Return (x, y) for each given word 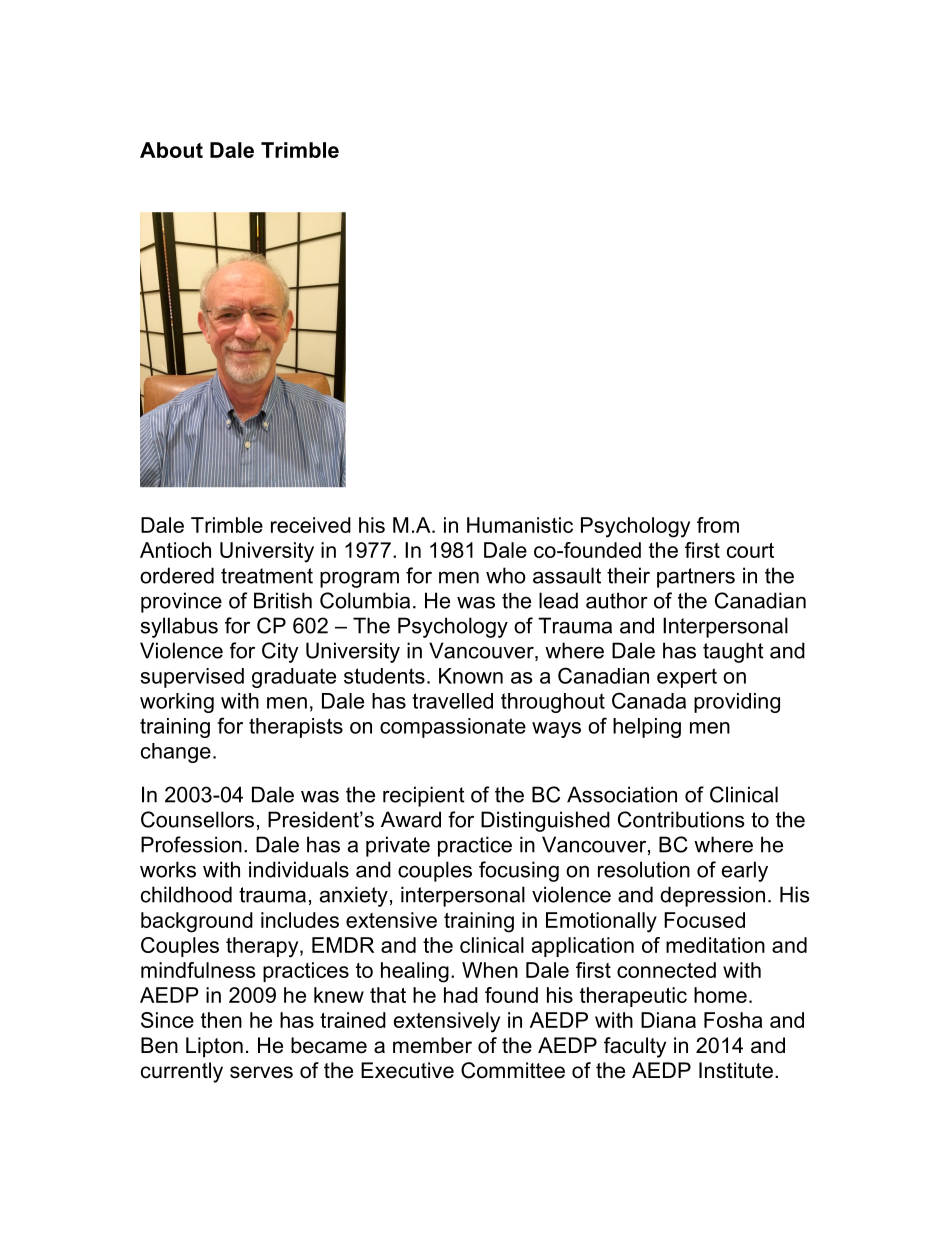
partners (696, 578)
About (171, 150)
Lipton (214, 1047)
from (718, 525)
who (506, 575)
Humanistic (520, 525)
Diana (668, 1020)
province (181, 602)
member (432, 1045)
